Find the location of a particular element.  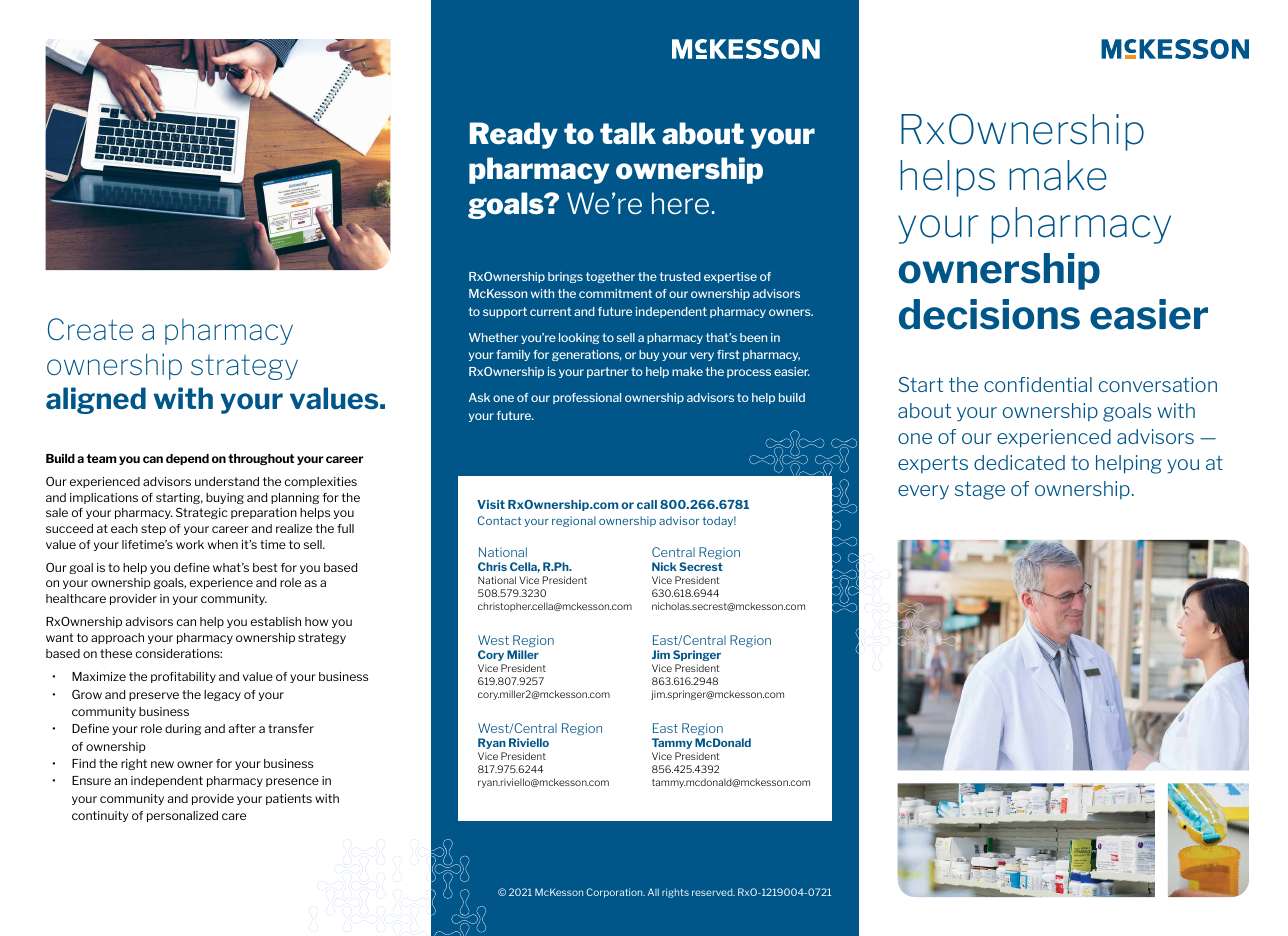

Create is located at coordinates (90, 329).
